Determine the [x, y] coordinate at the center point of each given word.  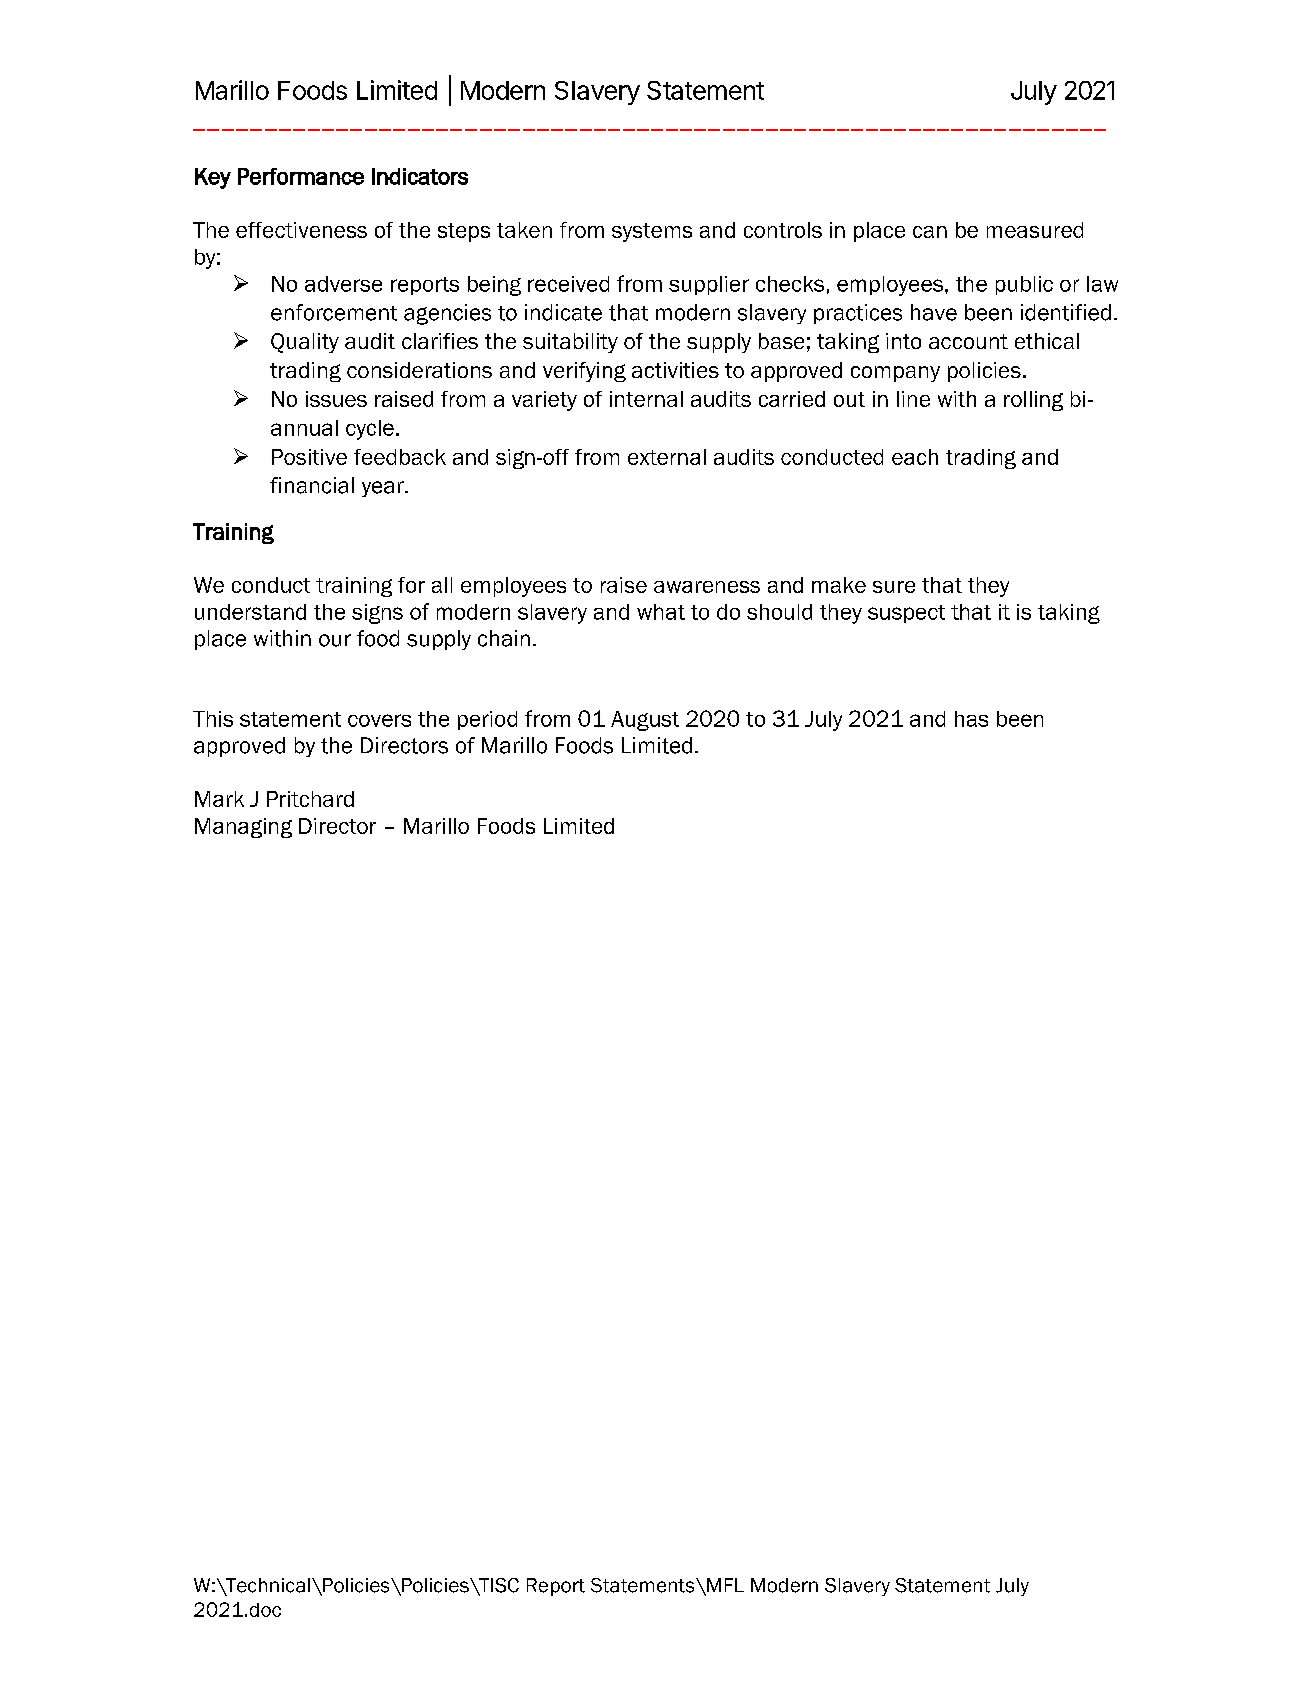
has [971, 719]
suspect [906, 614]
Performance [301, 176]
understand [250, 612]
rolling [1033, 401]
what [661, 612]
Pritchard [310, 799]
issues [336, 399]
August [645, 721]
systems [652, 232]
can [930, 232]
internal [646, 399]
